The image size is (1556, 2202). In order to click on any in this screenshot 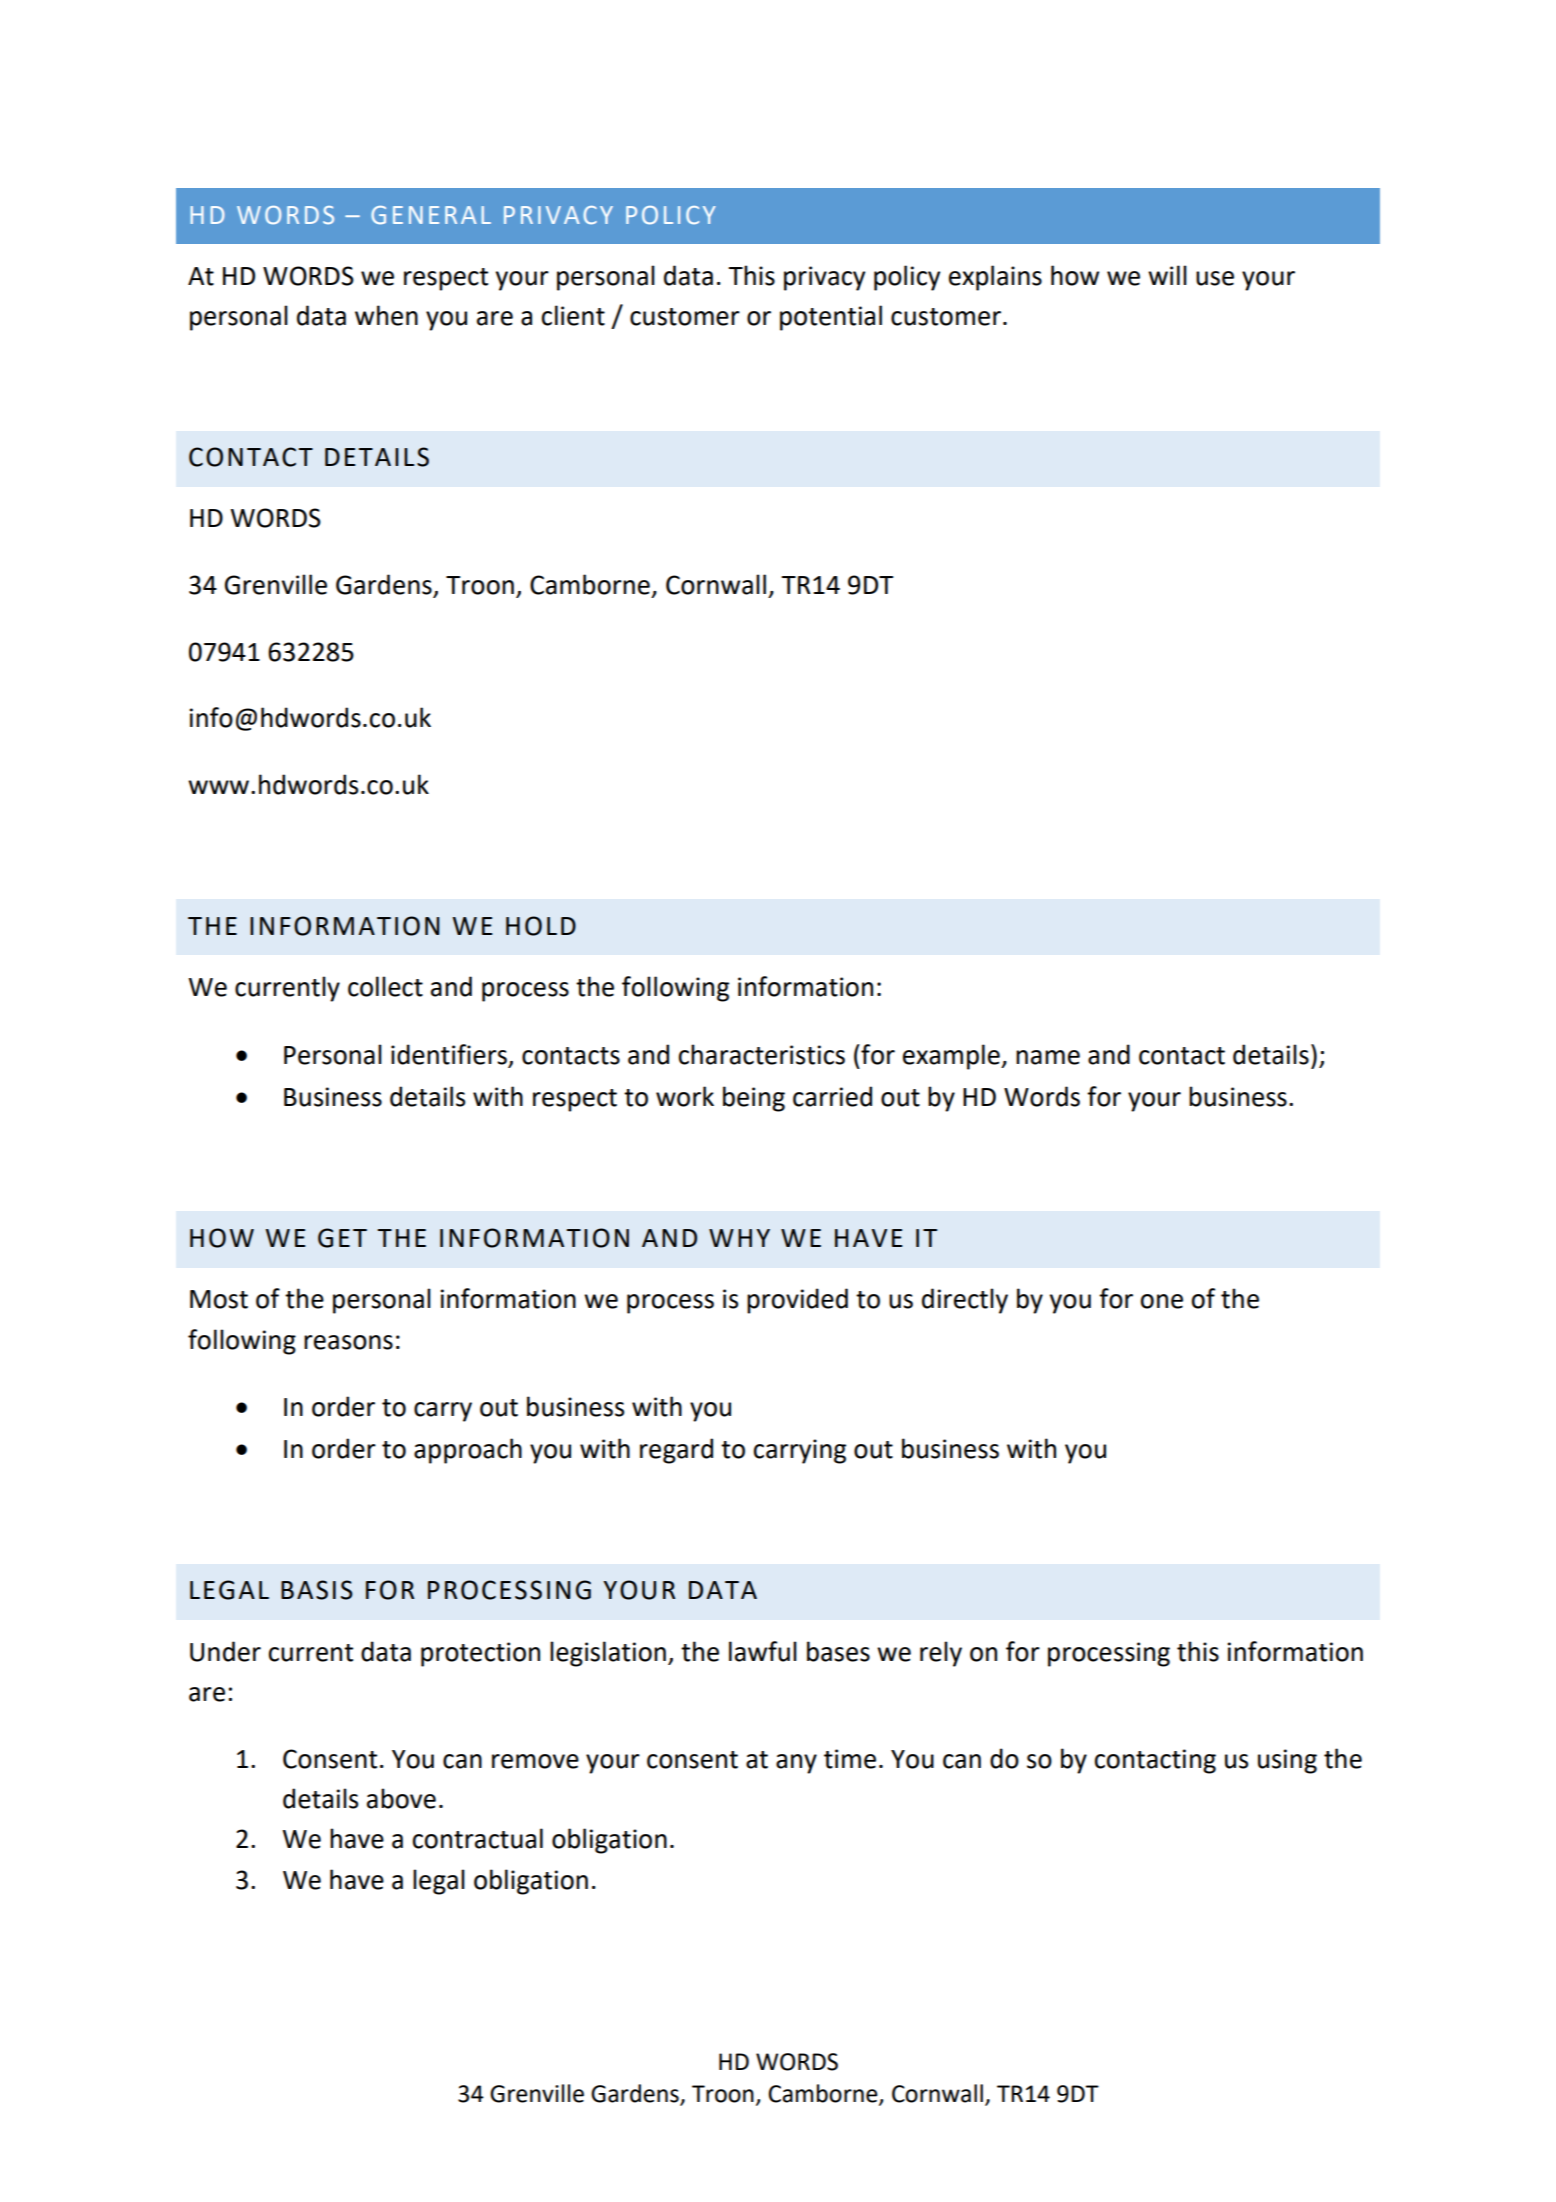, I will do `click(796, 1764)`.
